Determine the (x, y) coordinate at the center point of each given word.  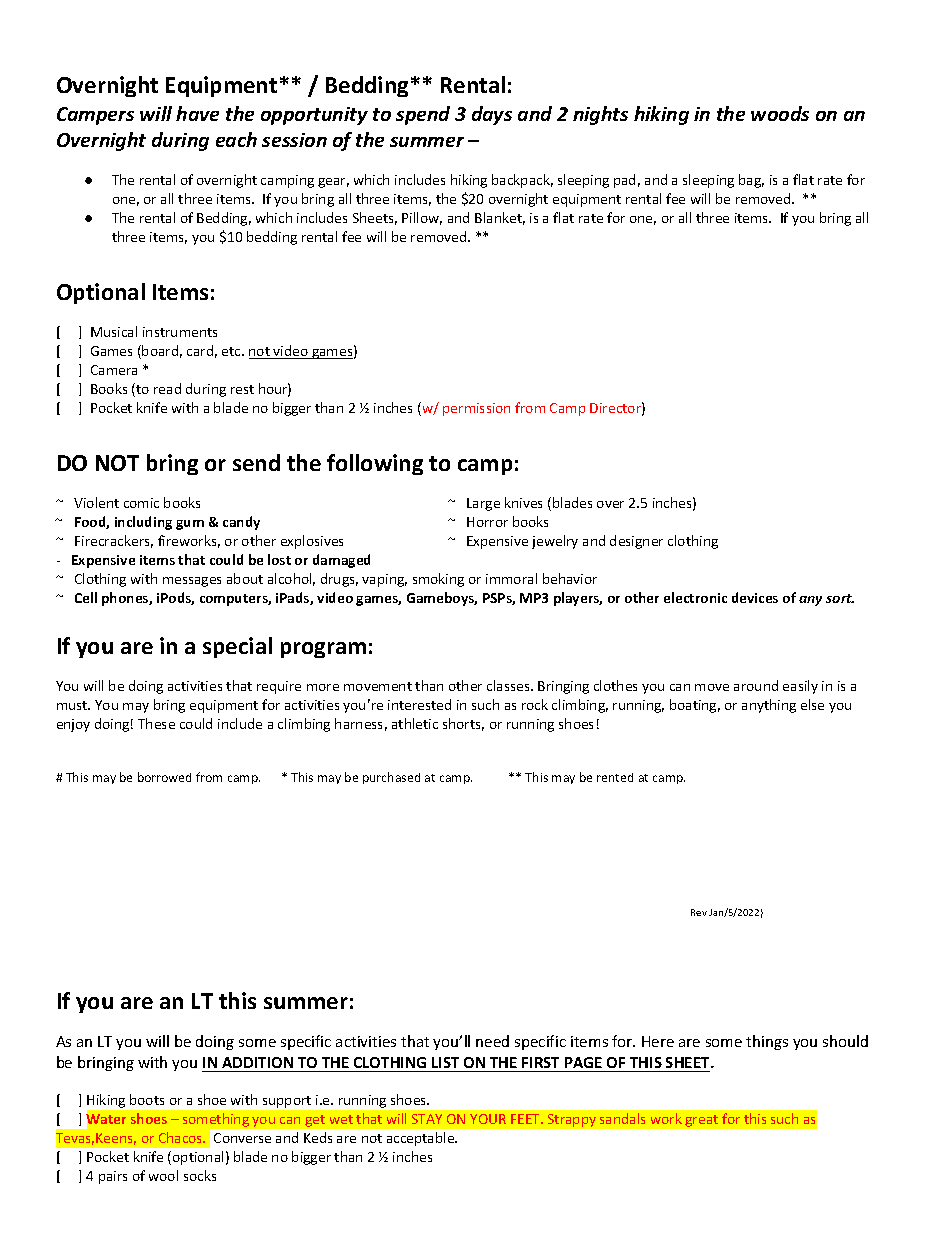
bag (751, 181)
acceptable (422, 1139)
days (492, 115)
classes (509, 685)
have (197, 113)
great (701, 1121)
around (756, 685)
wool (163, 1175)
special (237, 647)
